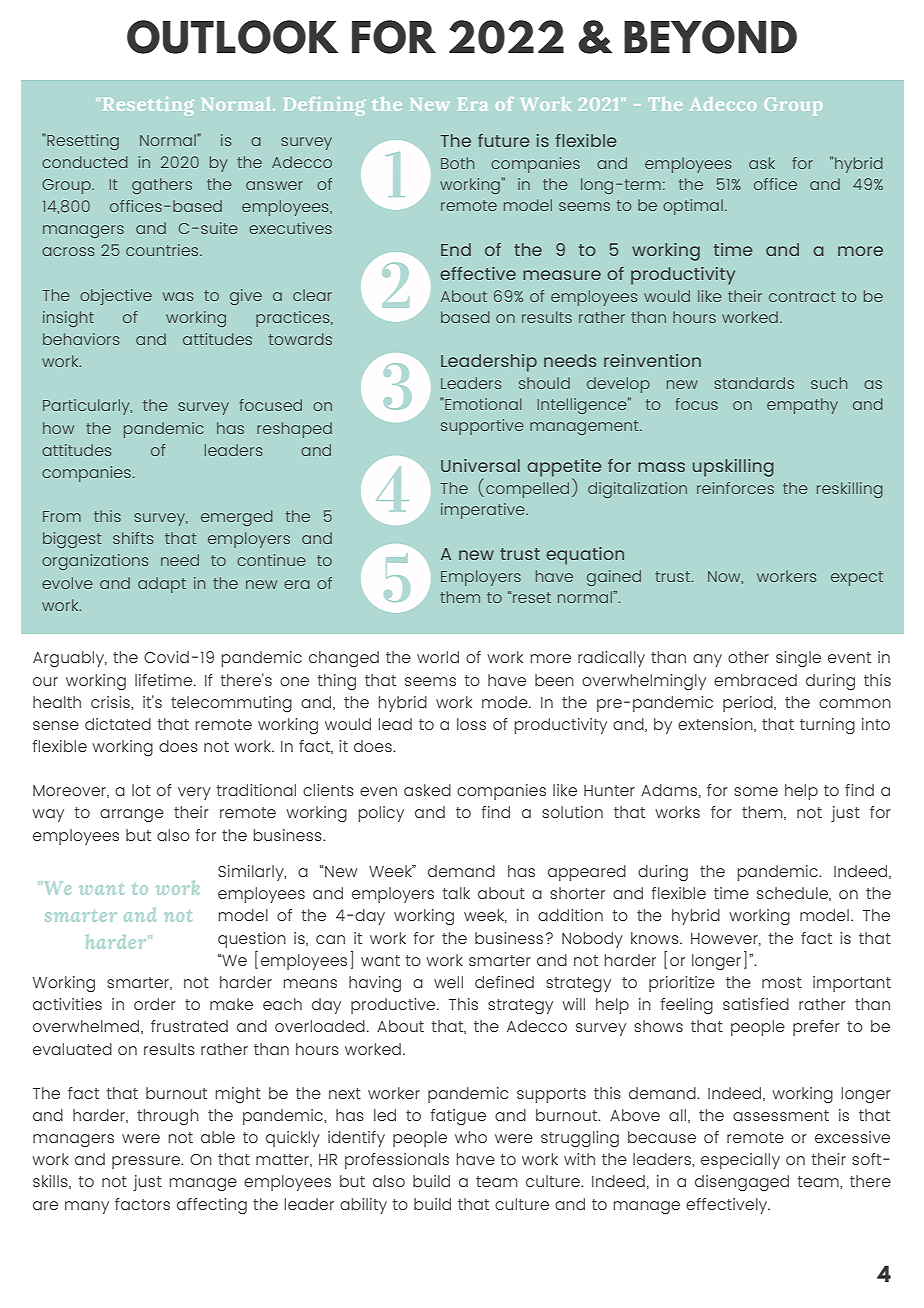  Describe the element at coordinates (232, 37) in the image. I see `OUTLOOK` at that location.
